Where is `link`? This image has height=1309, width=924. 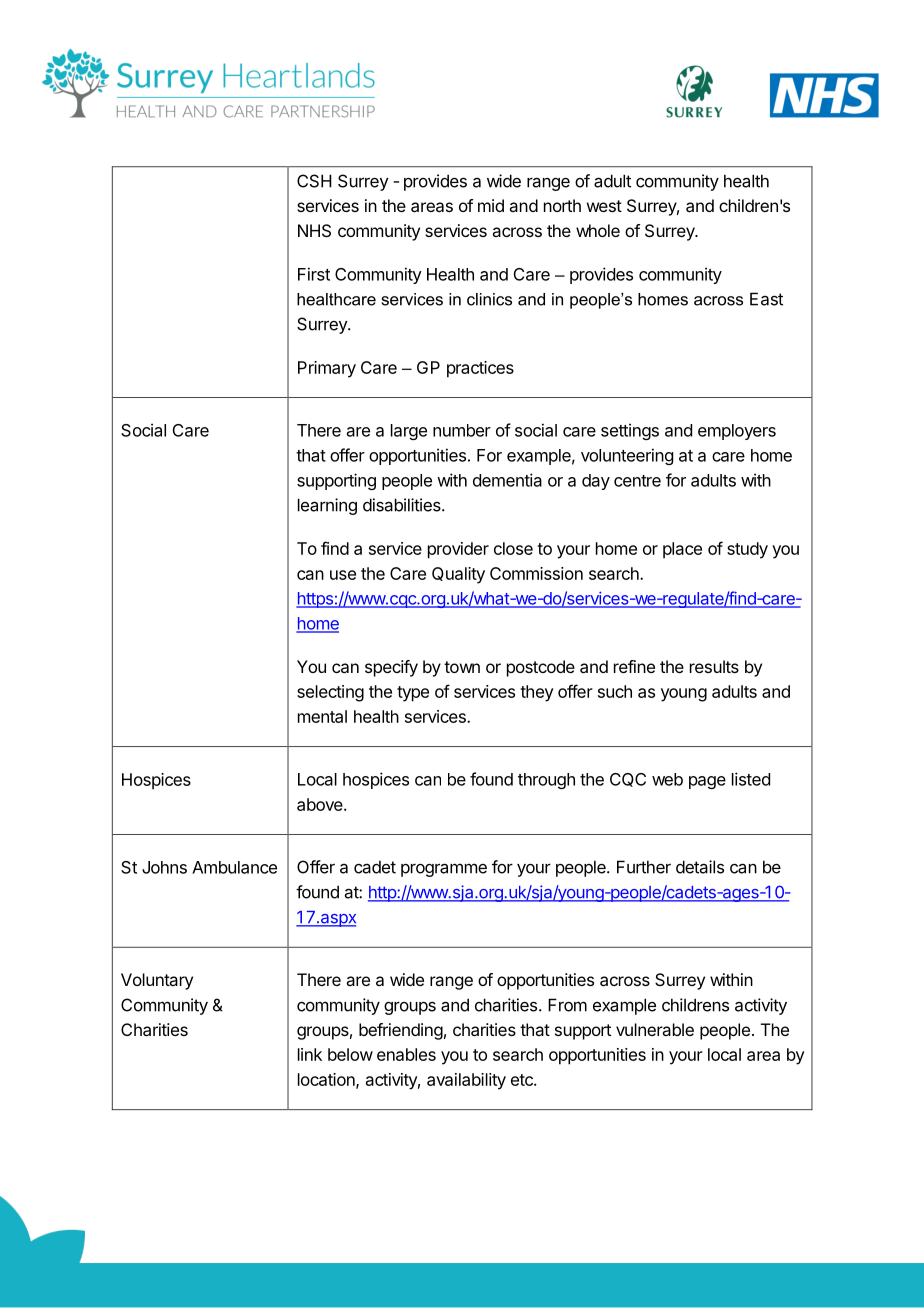 link is located at coordinates (310, 1054).
